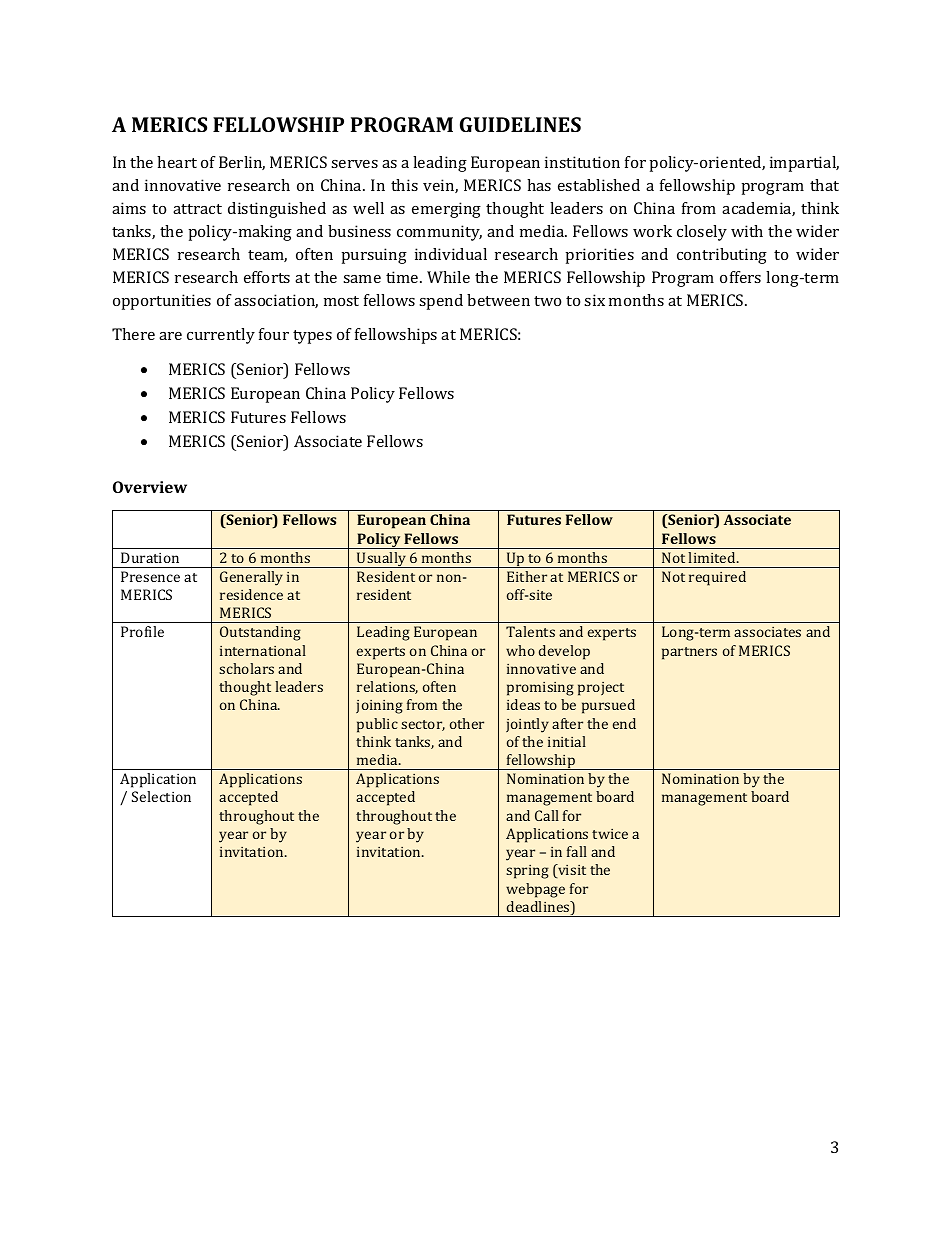 This screenshot has width=952, height=1233. I want to click on heart, so click(177, 162).
